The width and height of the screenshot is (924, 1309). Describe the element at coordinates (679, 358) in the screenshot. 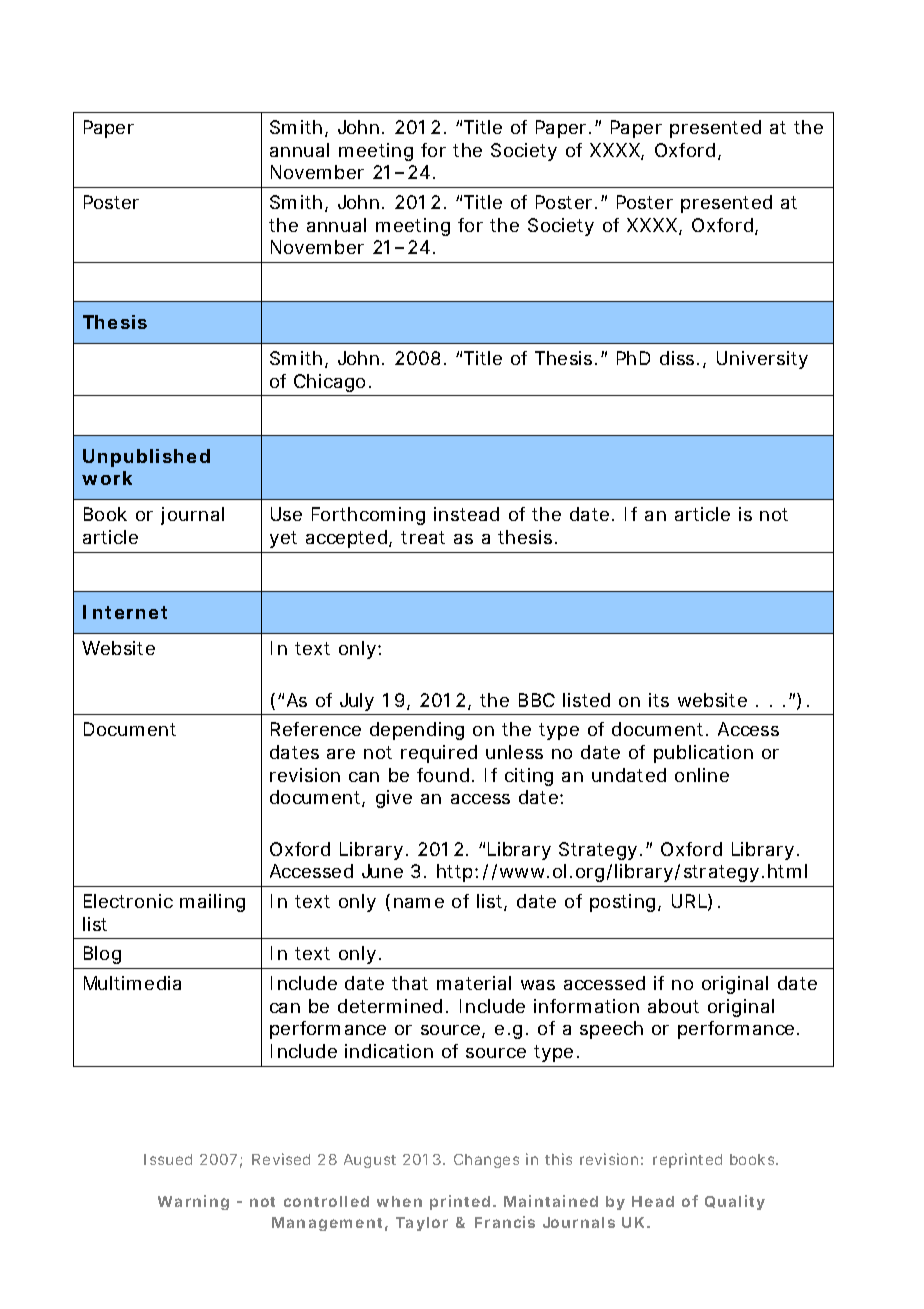

I see `diss` at that location.
